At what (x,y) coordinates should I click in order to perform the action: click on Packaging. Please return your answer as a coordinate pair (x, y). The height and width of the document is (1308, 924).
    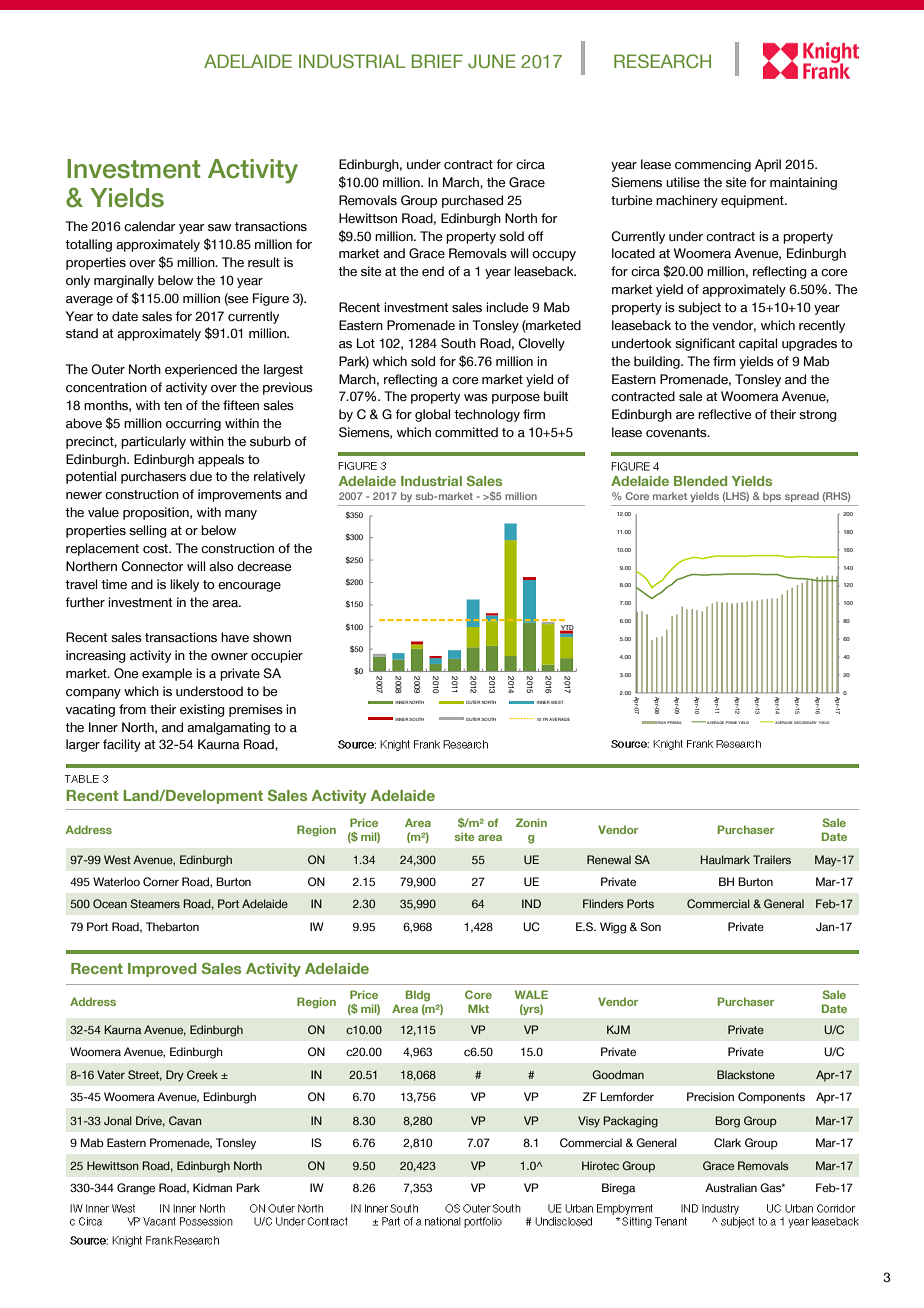
    Looking at the image, I should click on (631, 1122).
